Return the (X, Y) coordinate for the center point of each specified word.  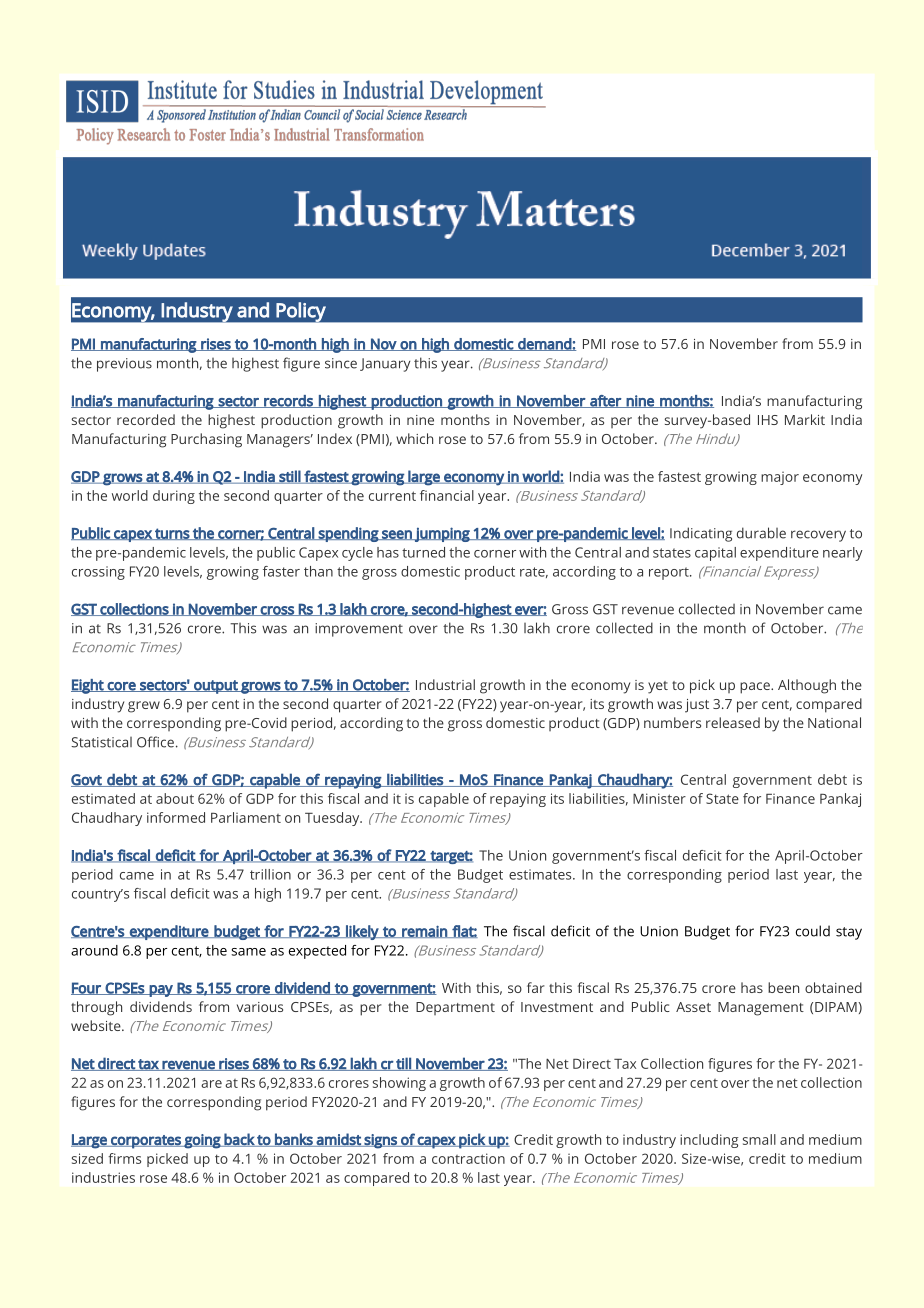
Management (761, 1009)
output (216, 687)
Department (455, 1008)
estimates (541, 874)
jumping (442, 534)
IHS (768, 420)
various (260, 1007)
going (202, 1141)
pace (756, 688)
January (385, 365)
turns (172, 534)
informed (176, 817)
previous (124, 365)
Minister (659, 798)
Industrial (445, 684)
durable (761, 533)
